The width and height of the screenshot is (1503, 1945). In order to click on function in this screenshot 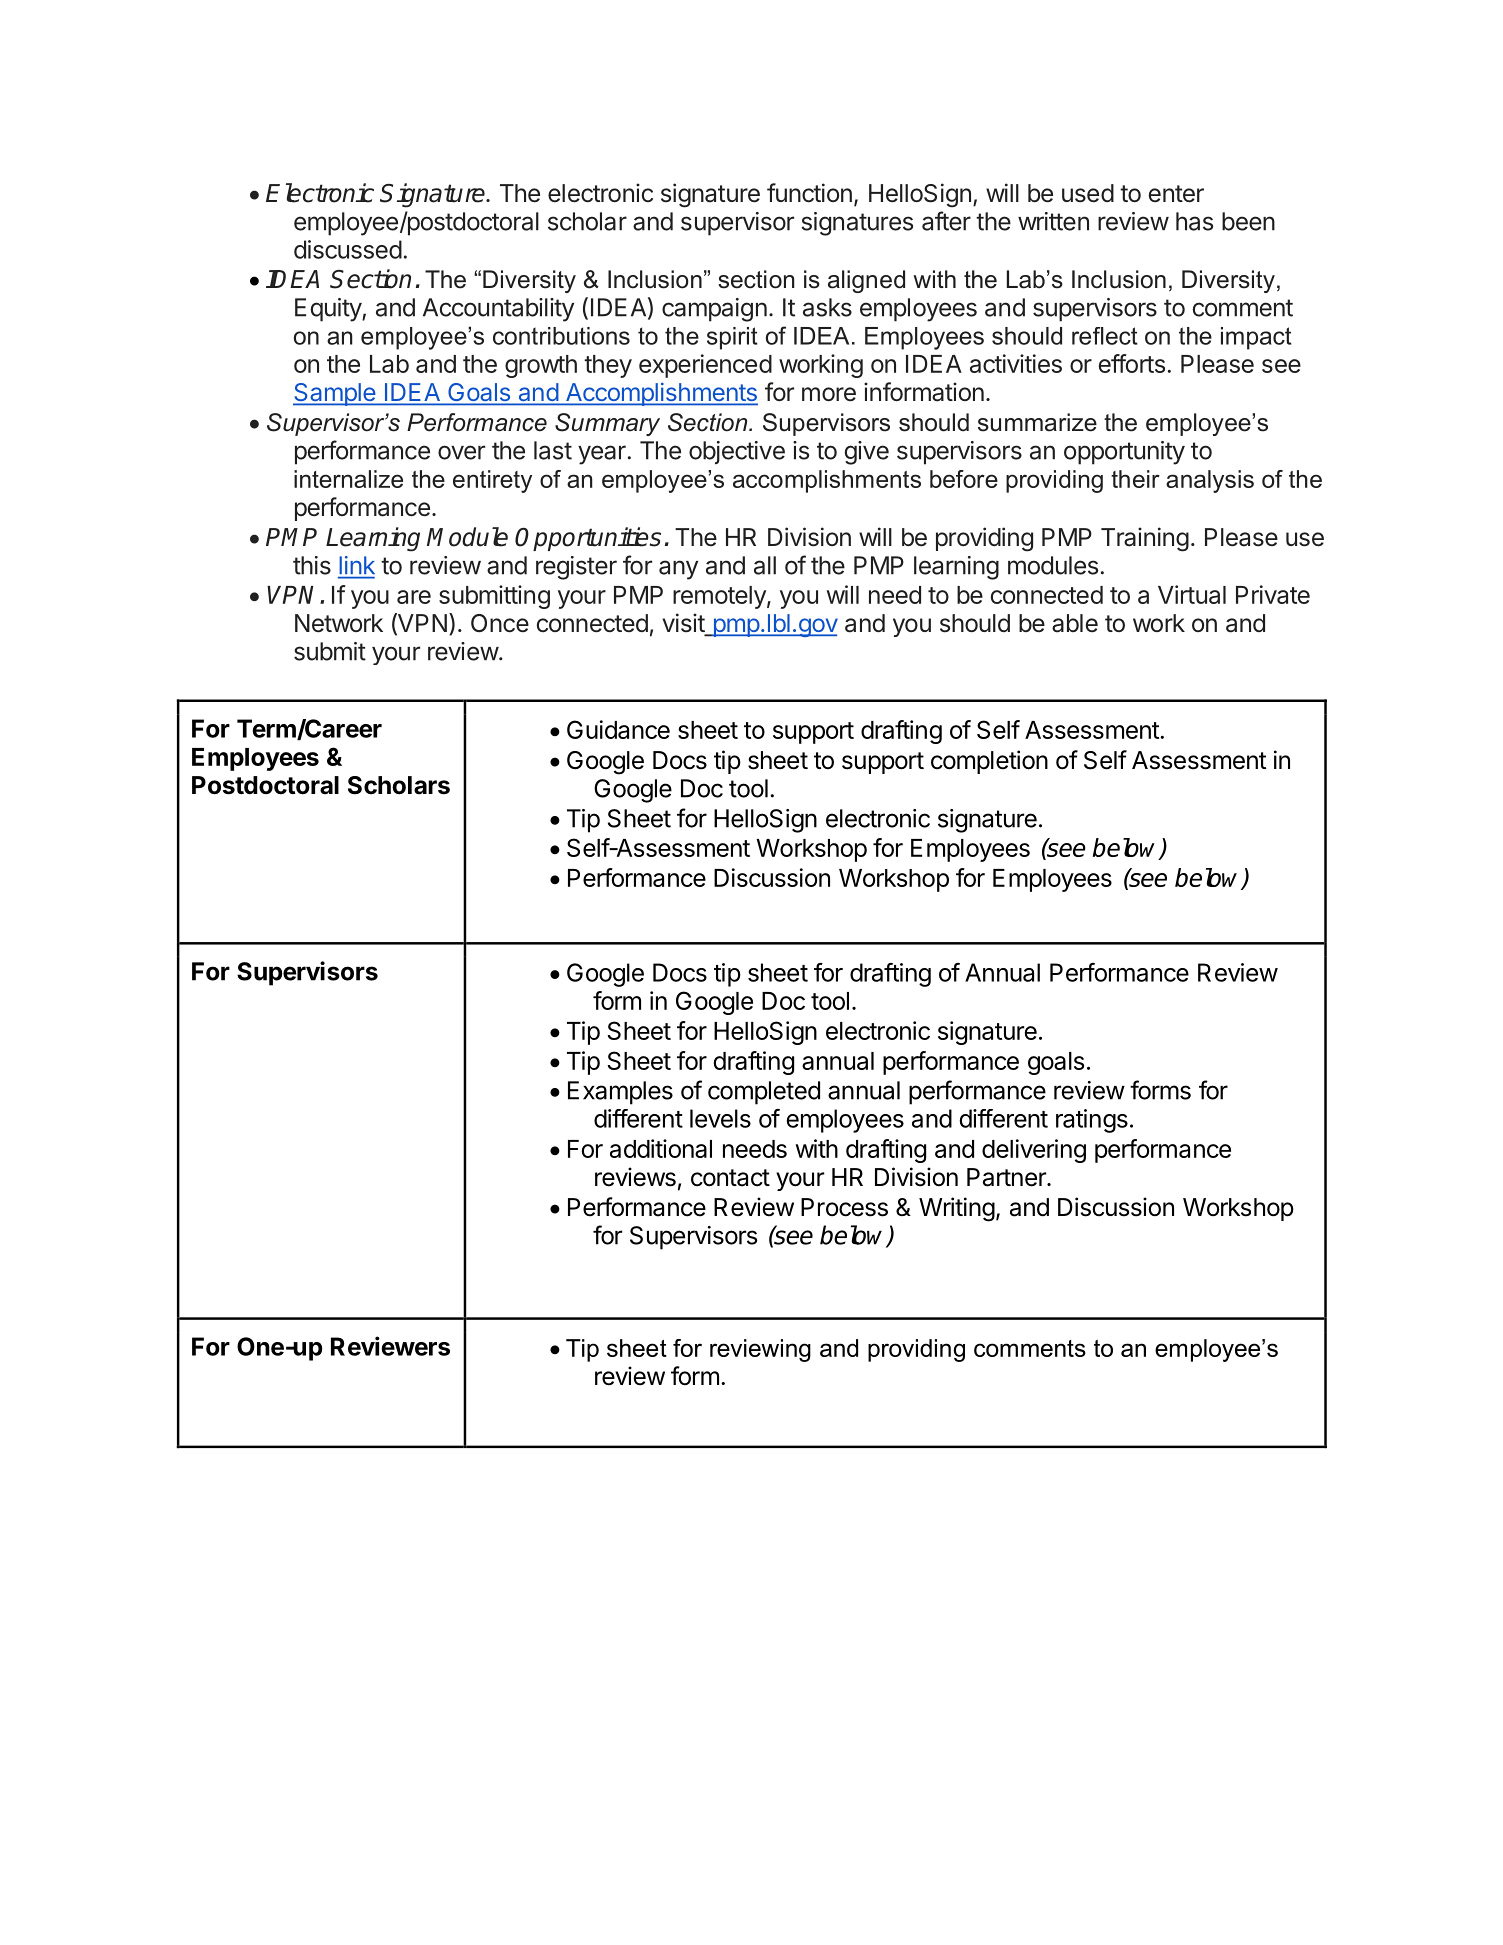, I will do `click(809, 193)`.
